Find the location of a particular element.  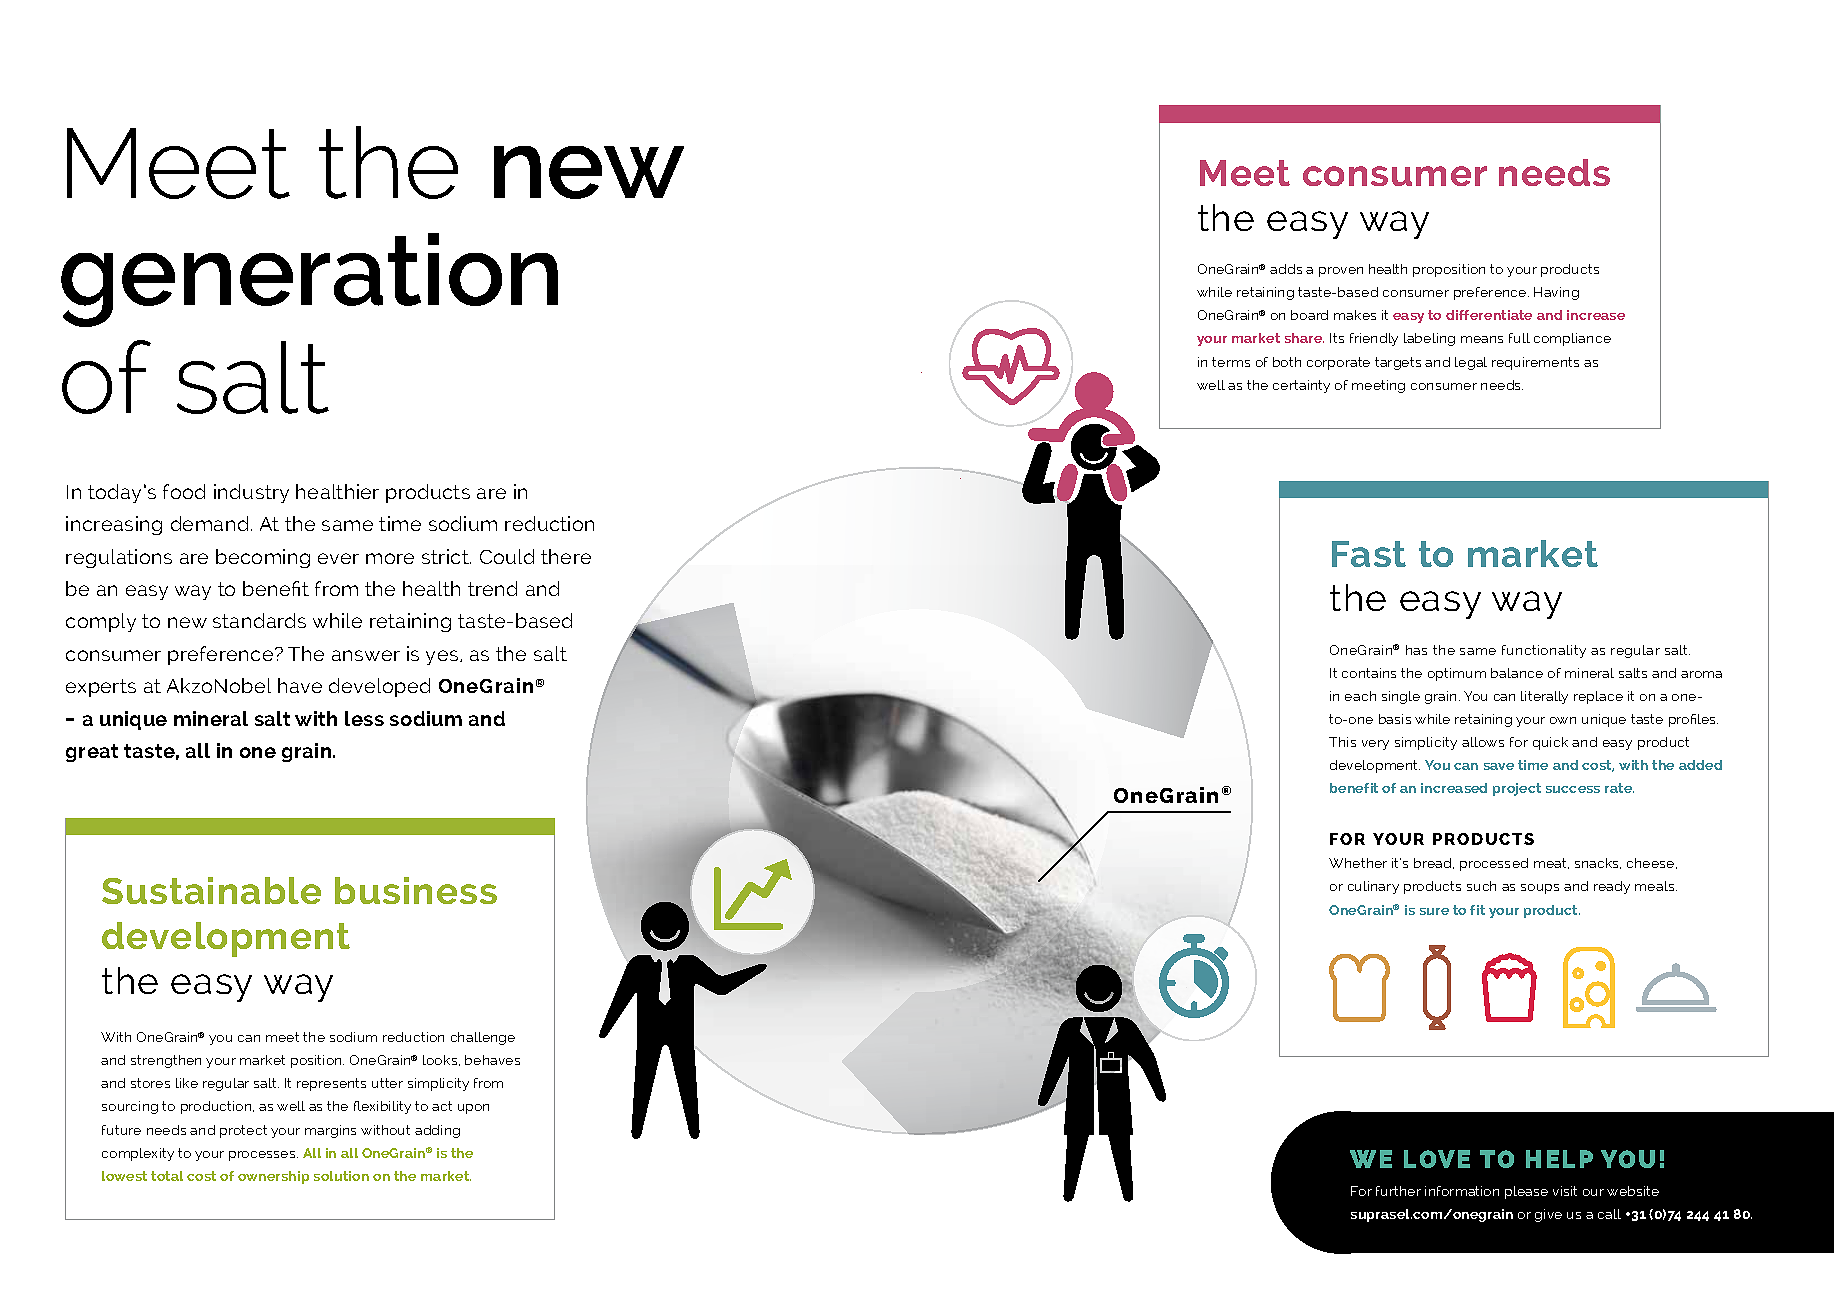

there is located at coordinates (566, 556).
